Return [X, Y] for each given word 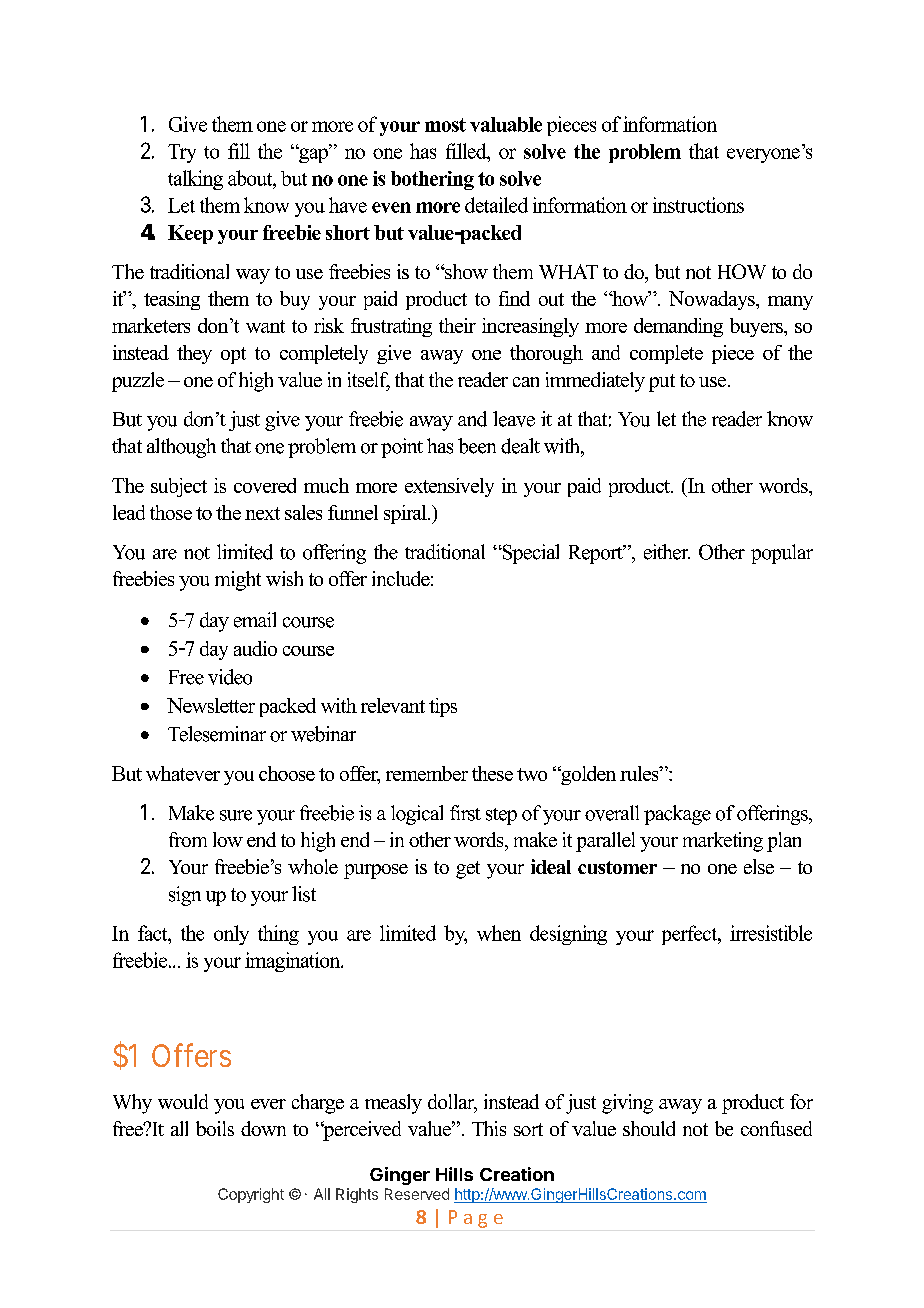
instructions [698, 205]
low [228, 839]
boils [215, 1128]
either [667, 552]
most [445, 125]
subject [179, 487]
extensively [449, 487]
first [465, 813]
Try [182, 153]
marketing [723, 842]
